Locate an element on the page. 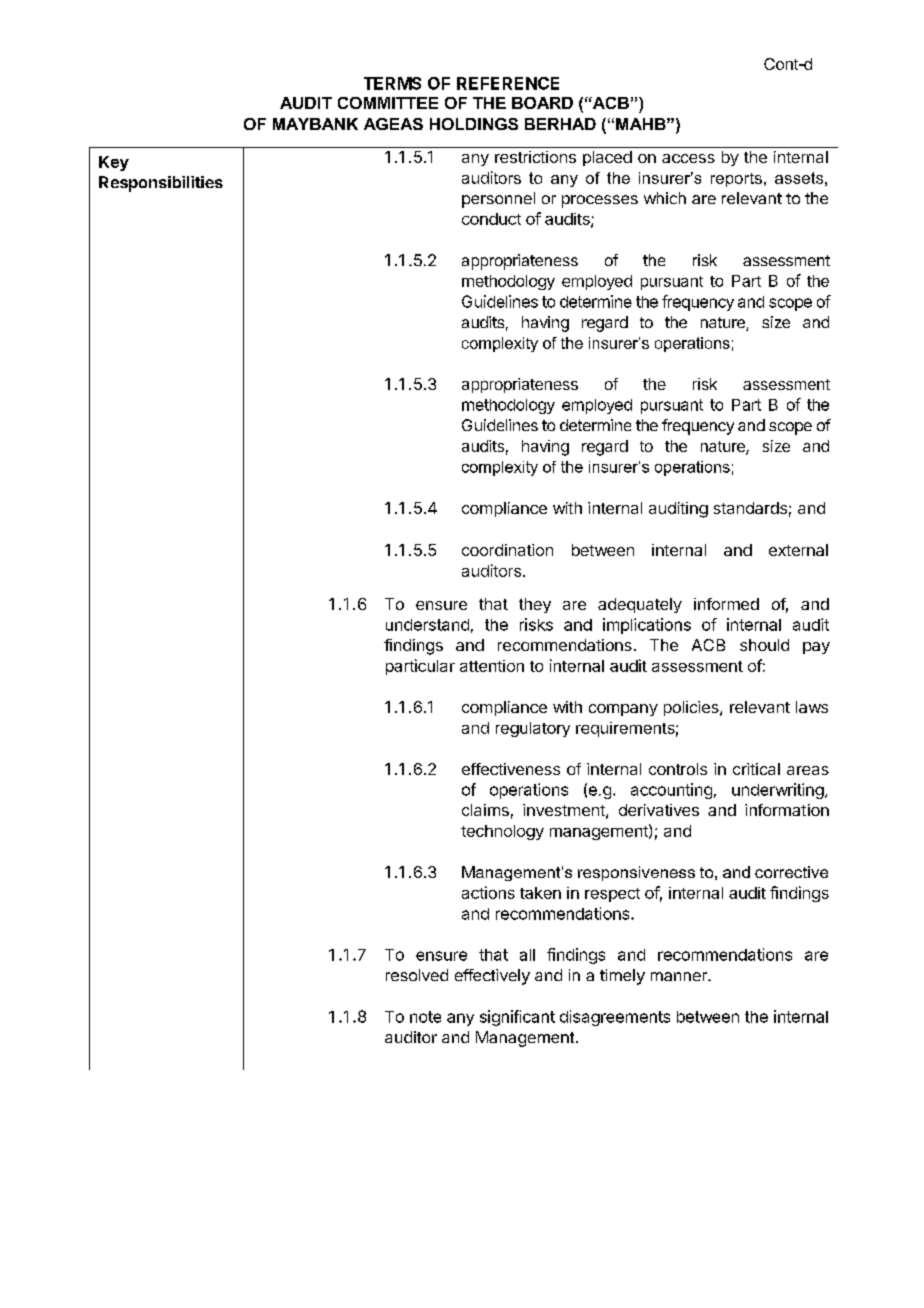 Image resolution: width=924 pixels, height=1308 pixels. HOLDINGS is located at coordinates (474, 124).
